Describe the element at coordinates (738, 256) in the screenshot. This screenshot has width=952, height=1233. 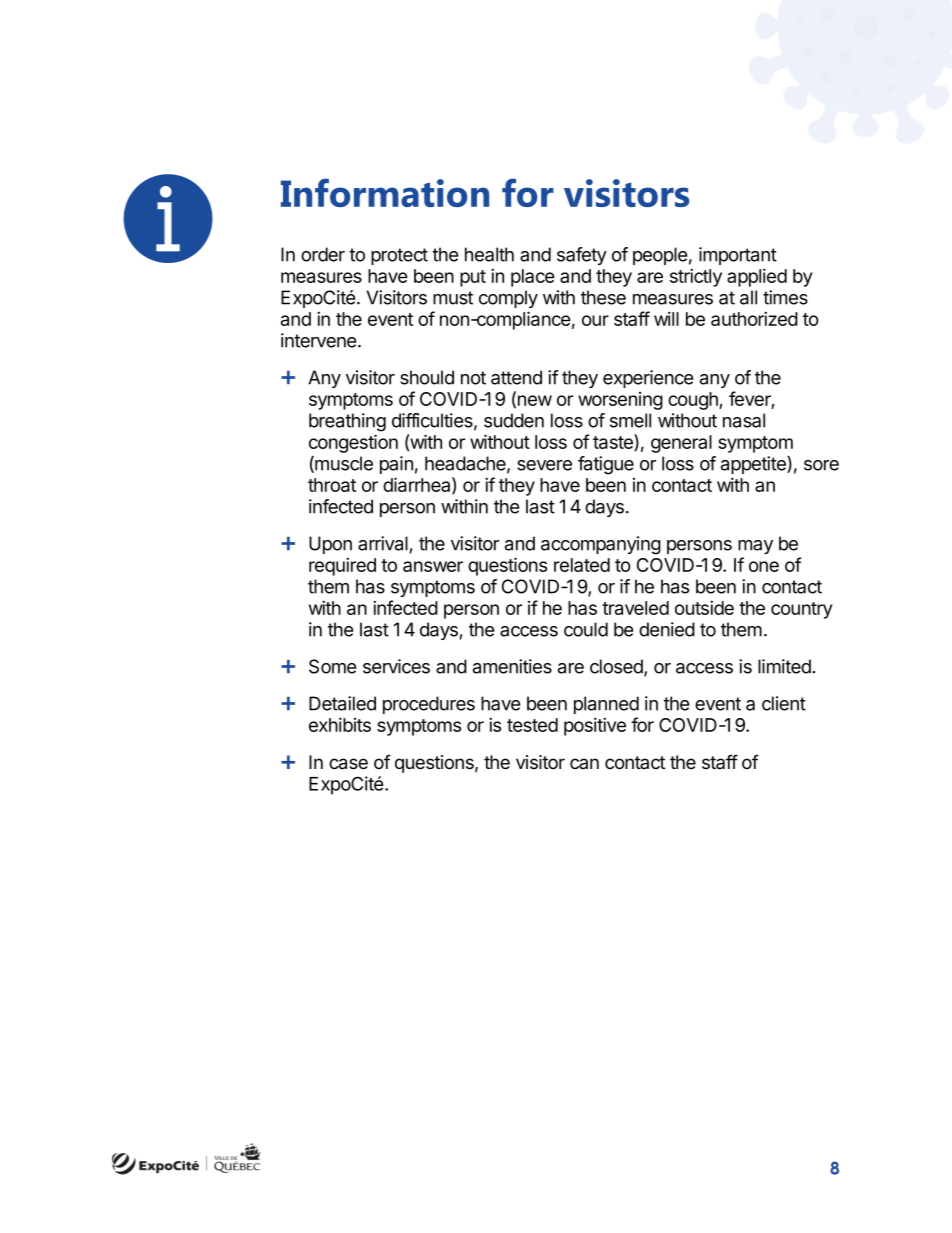
I see `important` at that location.
